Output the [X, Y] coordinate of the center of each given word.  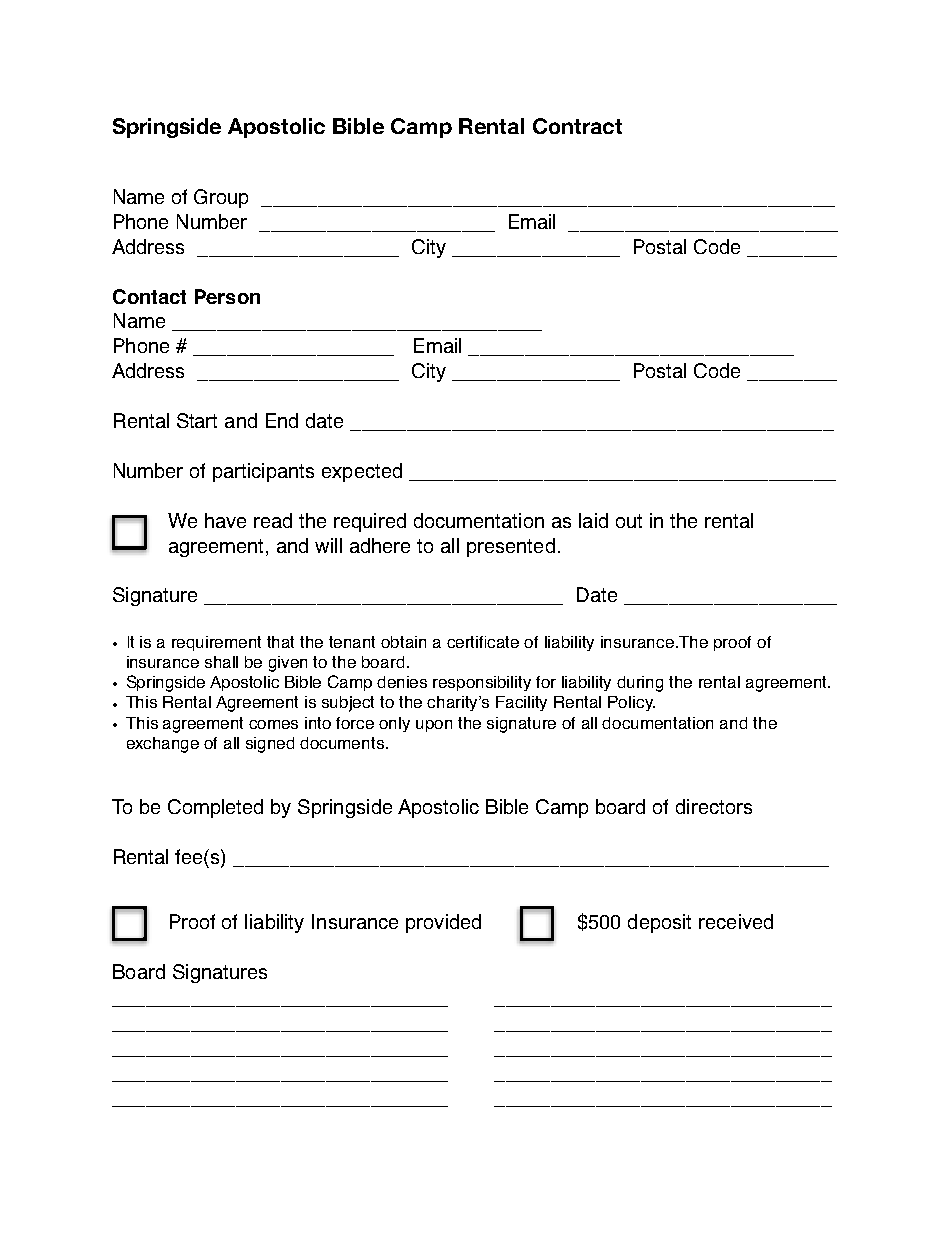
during [640, 684]
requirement [216, 643]
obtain [403, 642]
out [629, 521]
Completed [215, 808]
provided [443, 923]
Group [221, 198]
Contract [577, 126]
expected [362, 472]
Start [197, 420]
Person [227, 296]
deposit [659, 923]
